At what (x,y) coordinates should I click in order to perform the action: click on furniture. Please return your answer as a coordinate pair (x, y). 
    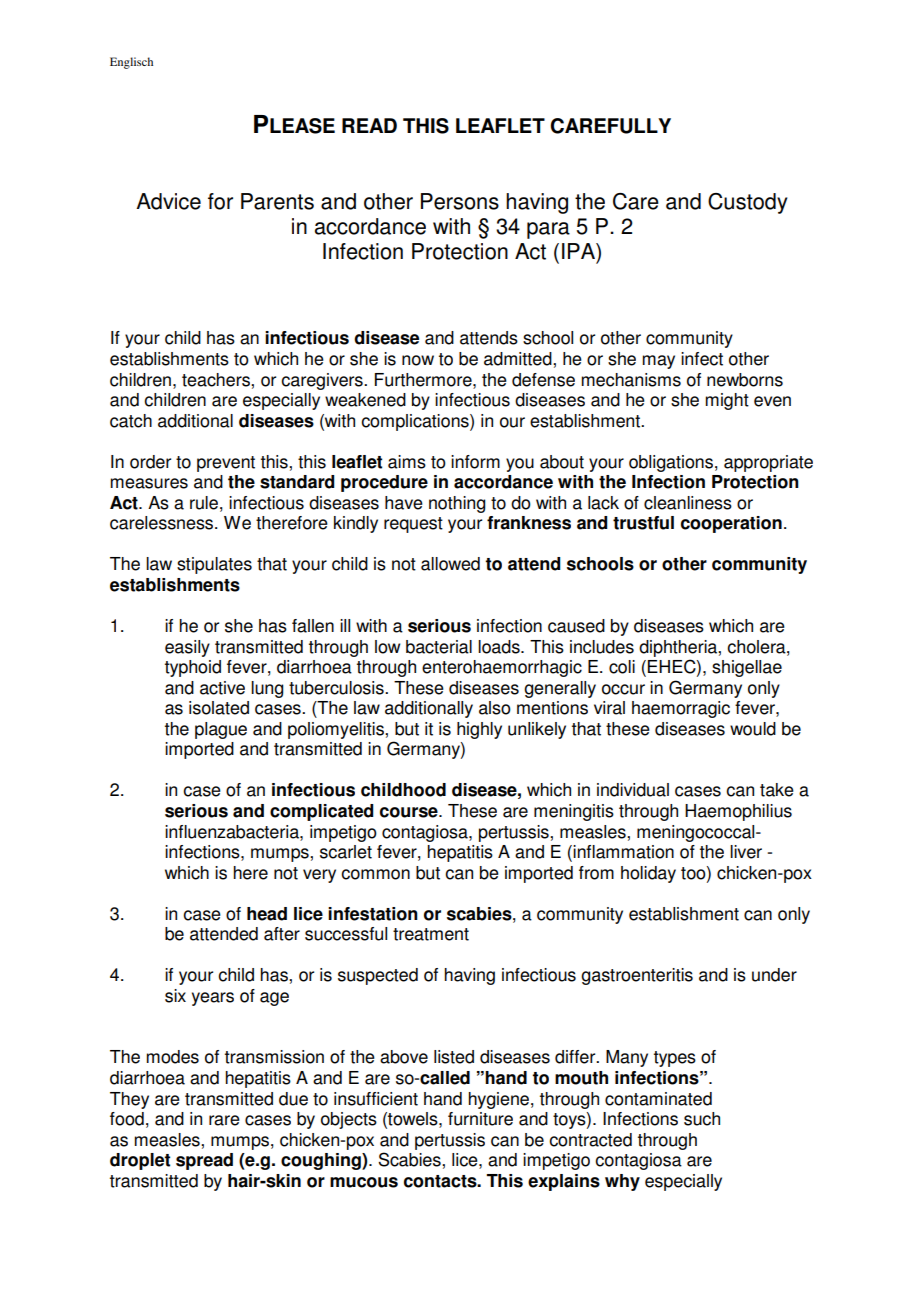
    Looking at the image, I should click on (480, 1119).
